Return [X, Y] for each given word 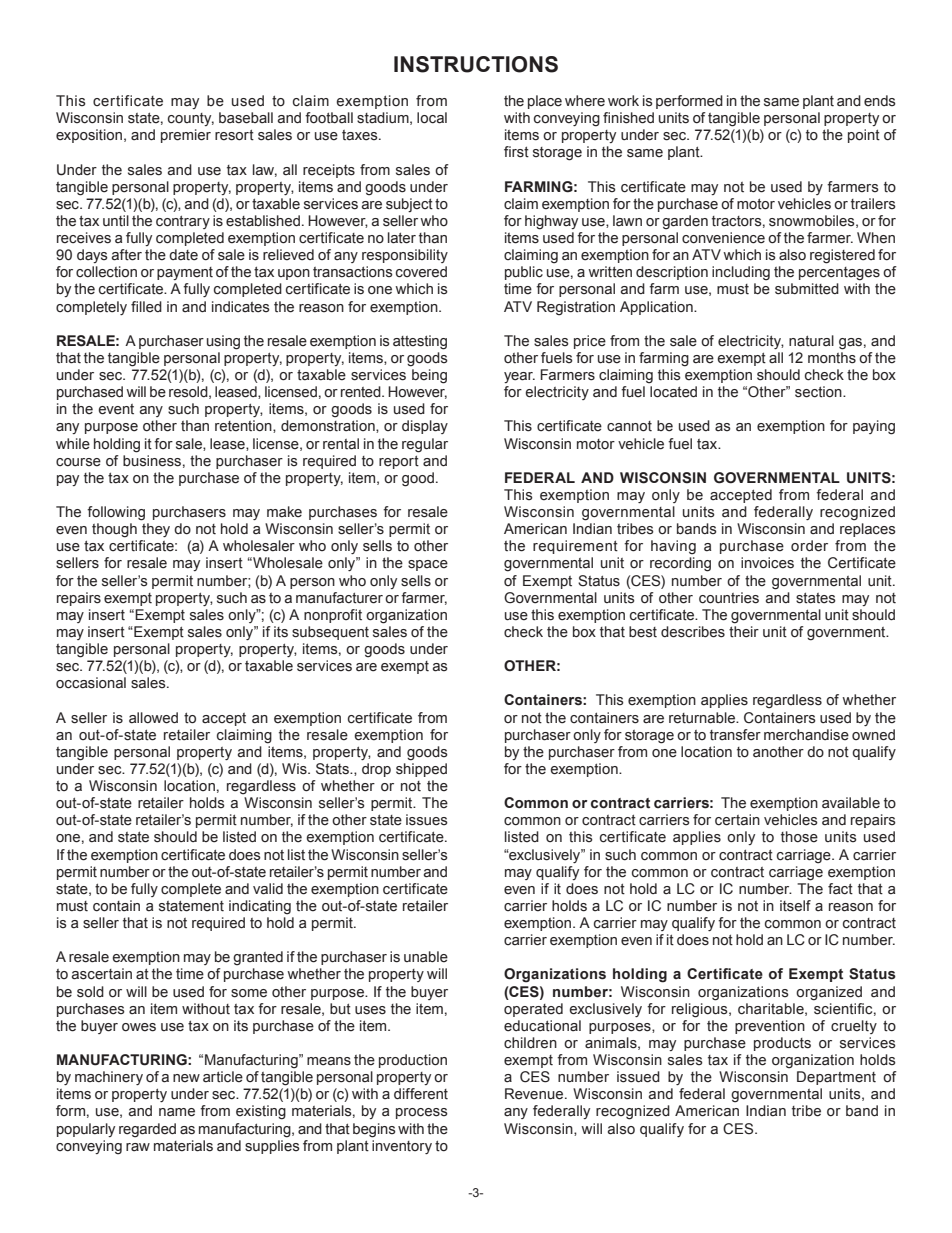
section [819, 392]
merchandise [806, 735]
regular [425, 445]
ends [880, 101]
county [191, 119]
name [177, 1112]
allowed [153, 718]
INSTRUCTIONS [476, 64]
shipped [421, 770]
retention [244, 426]
